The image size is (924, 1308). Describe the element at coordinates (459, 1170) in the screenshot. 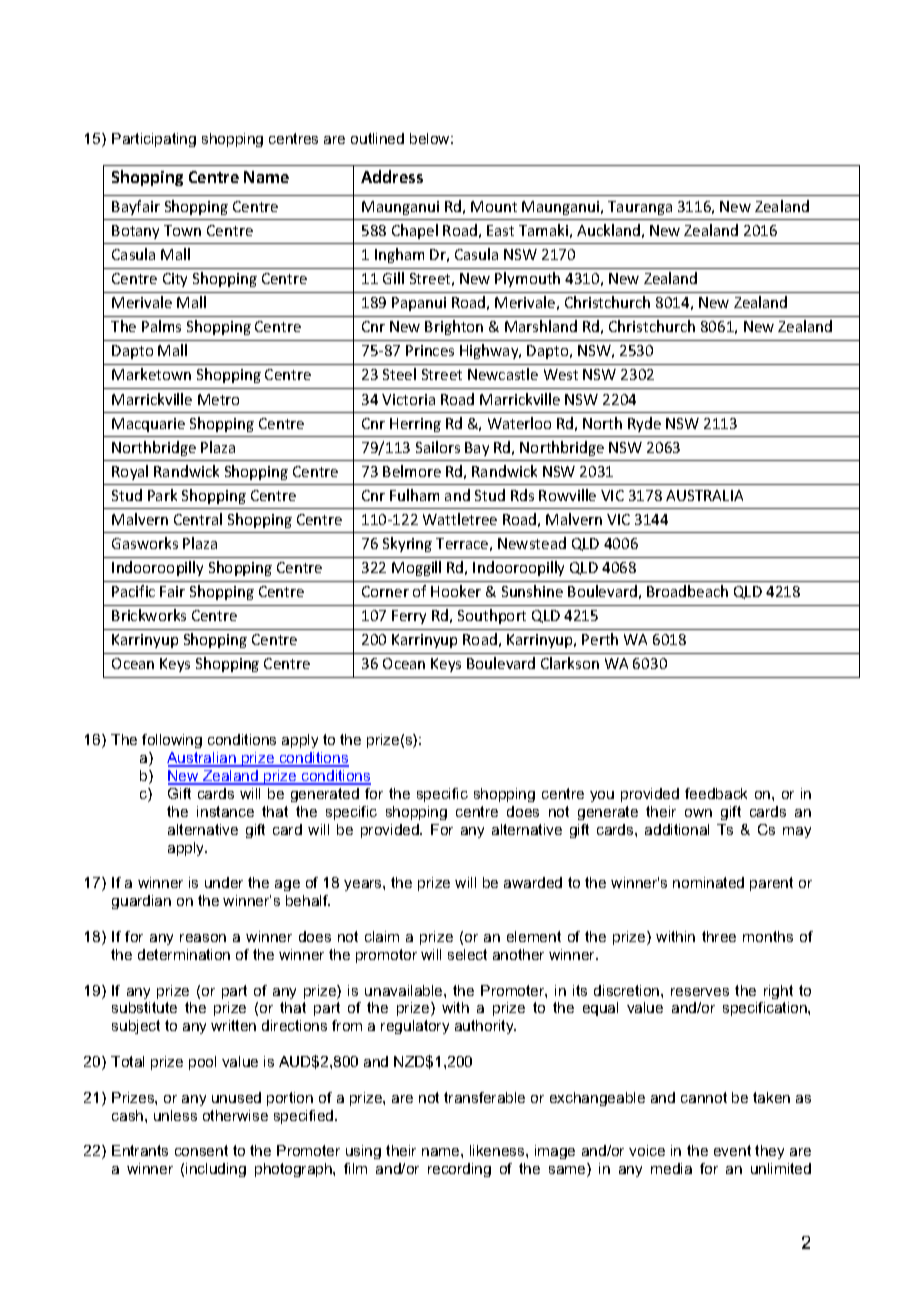

I see `recording` at that location.
